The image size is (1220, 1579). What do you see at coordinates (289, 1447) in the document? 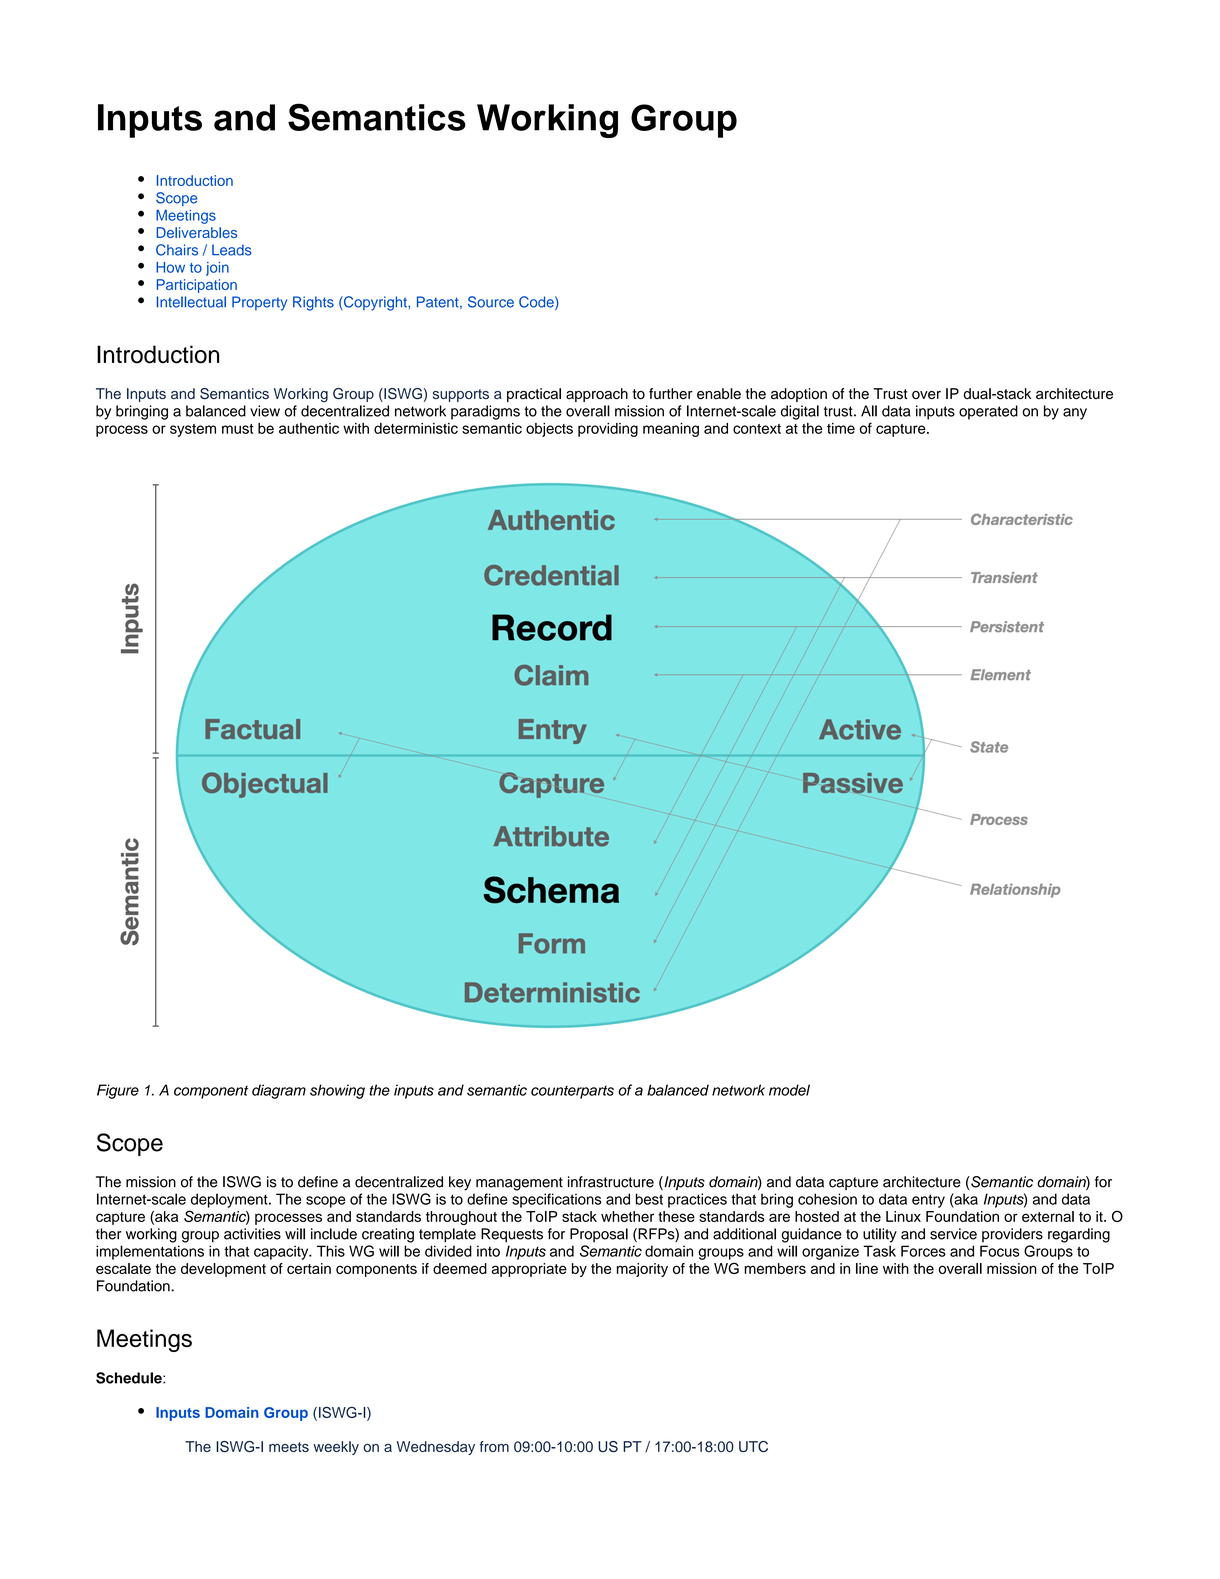
I see `meets` at bounding box center [289, 1447].
